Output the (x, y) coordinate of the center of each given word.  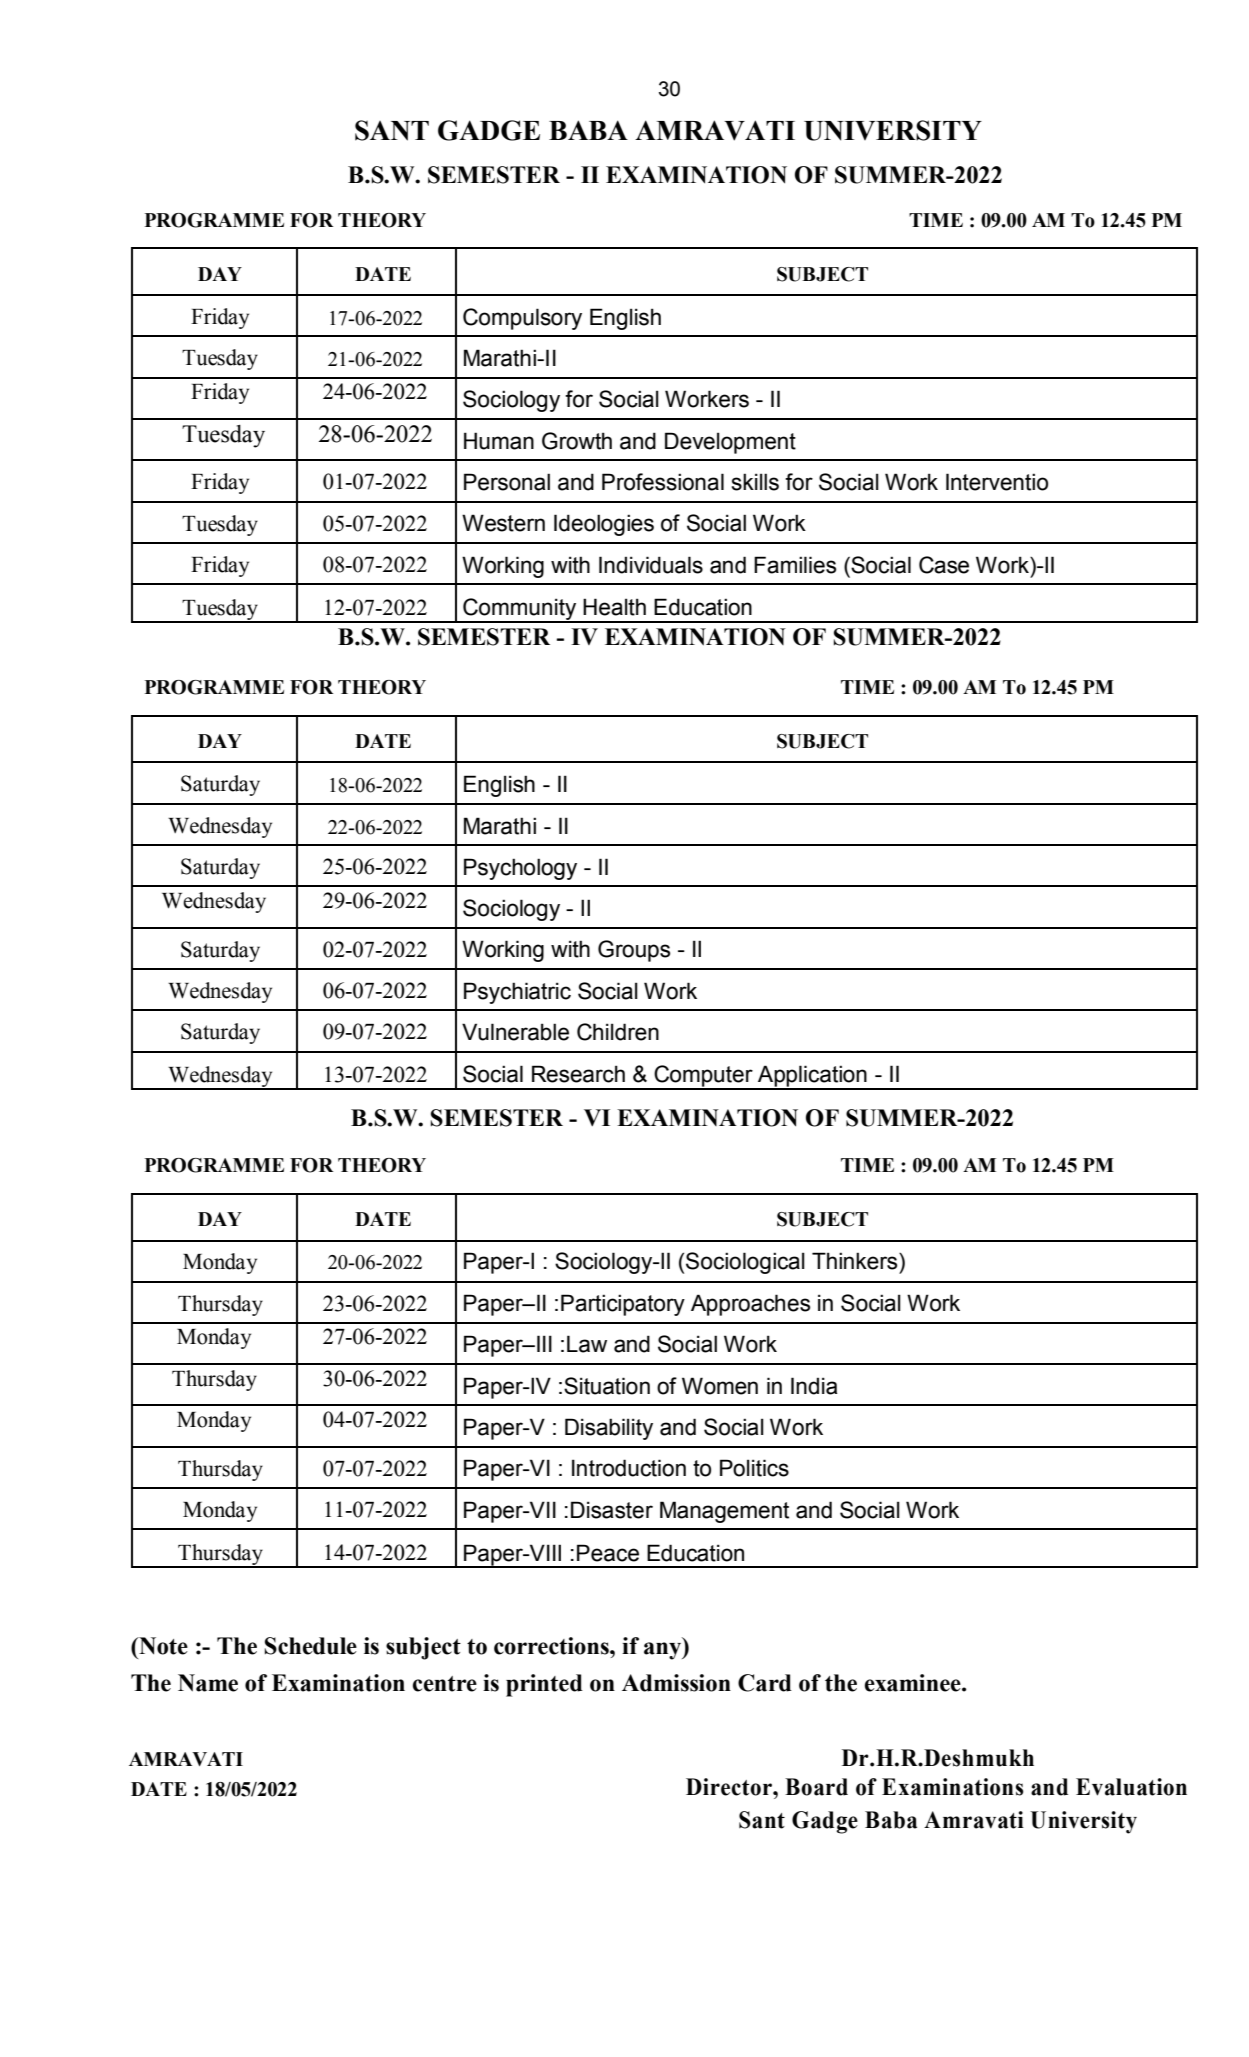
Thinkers (856, 1261)
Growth (577, 441)
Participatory (623, 1305)
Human (499, 441)
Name (208, 1683)
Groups (634, 951)
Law (587, 1344)
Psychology (520, 869)
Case (944, 565)
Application (812, 1077)
